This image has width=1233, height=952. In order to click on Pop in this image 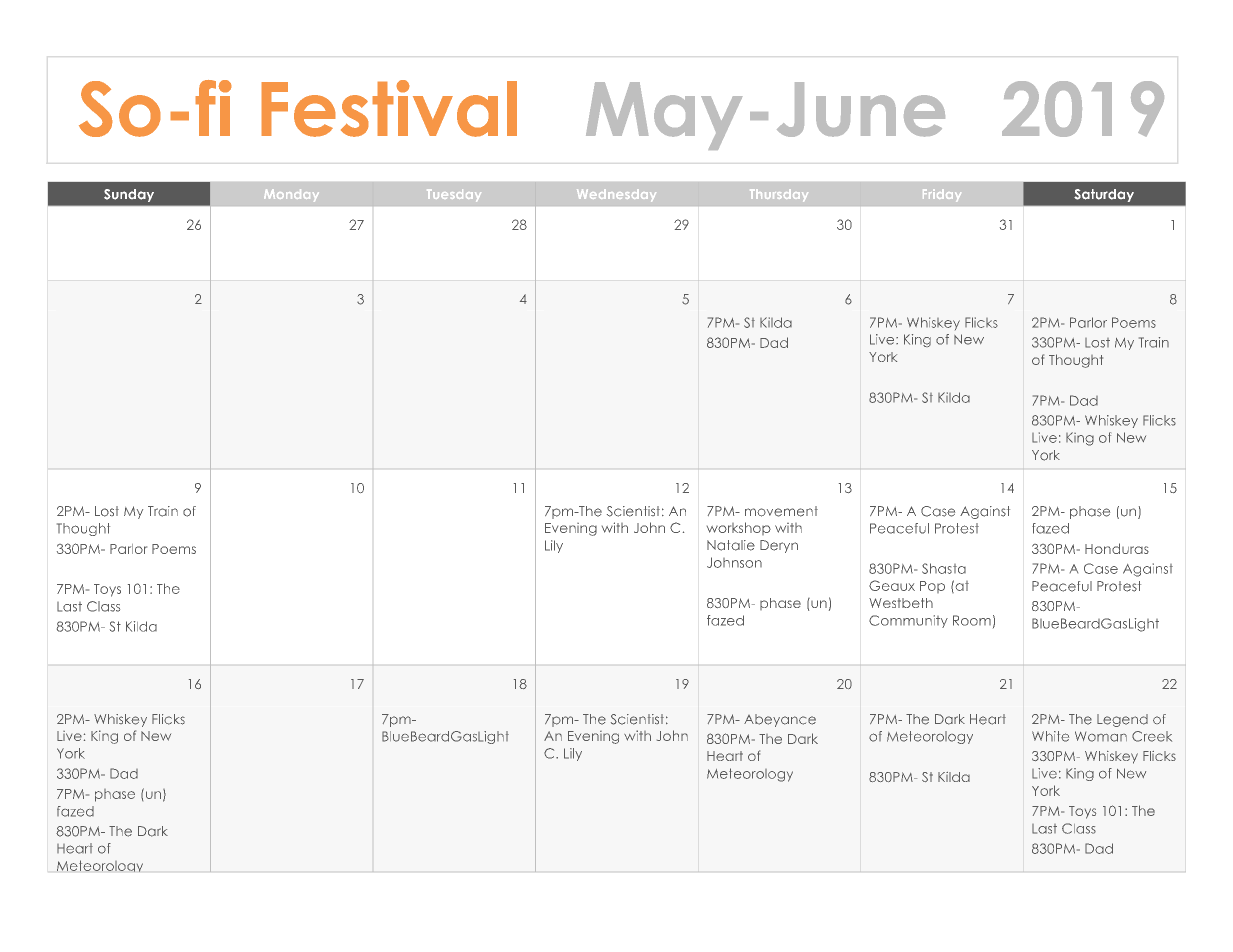, I will do `click(932, 587)`.
